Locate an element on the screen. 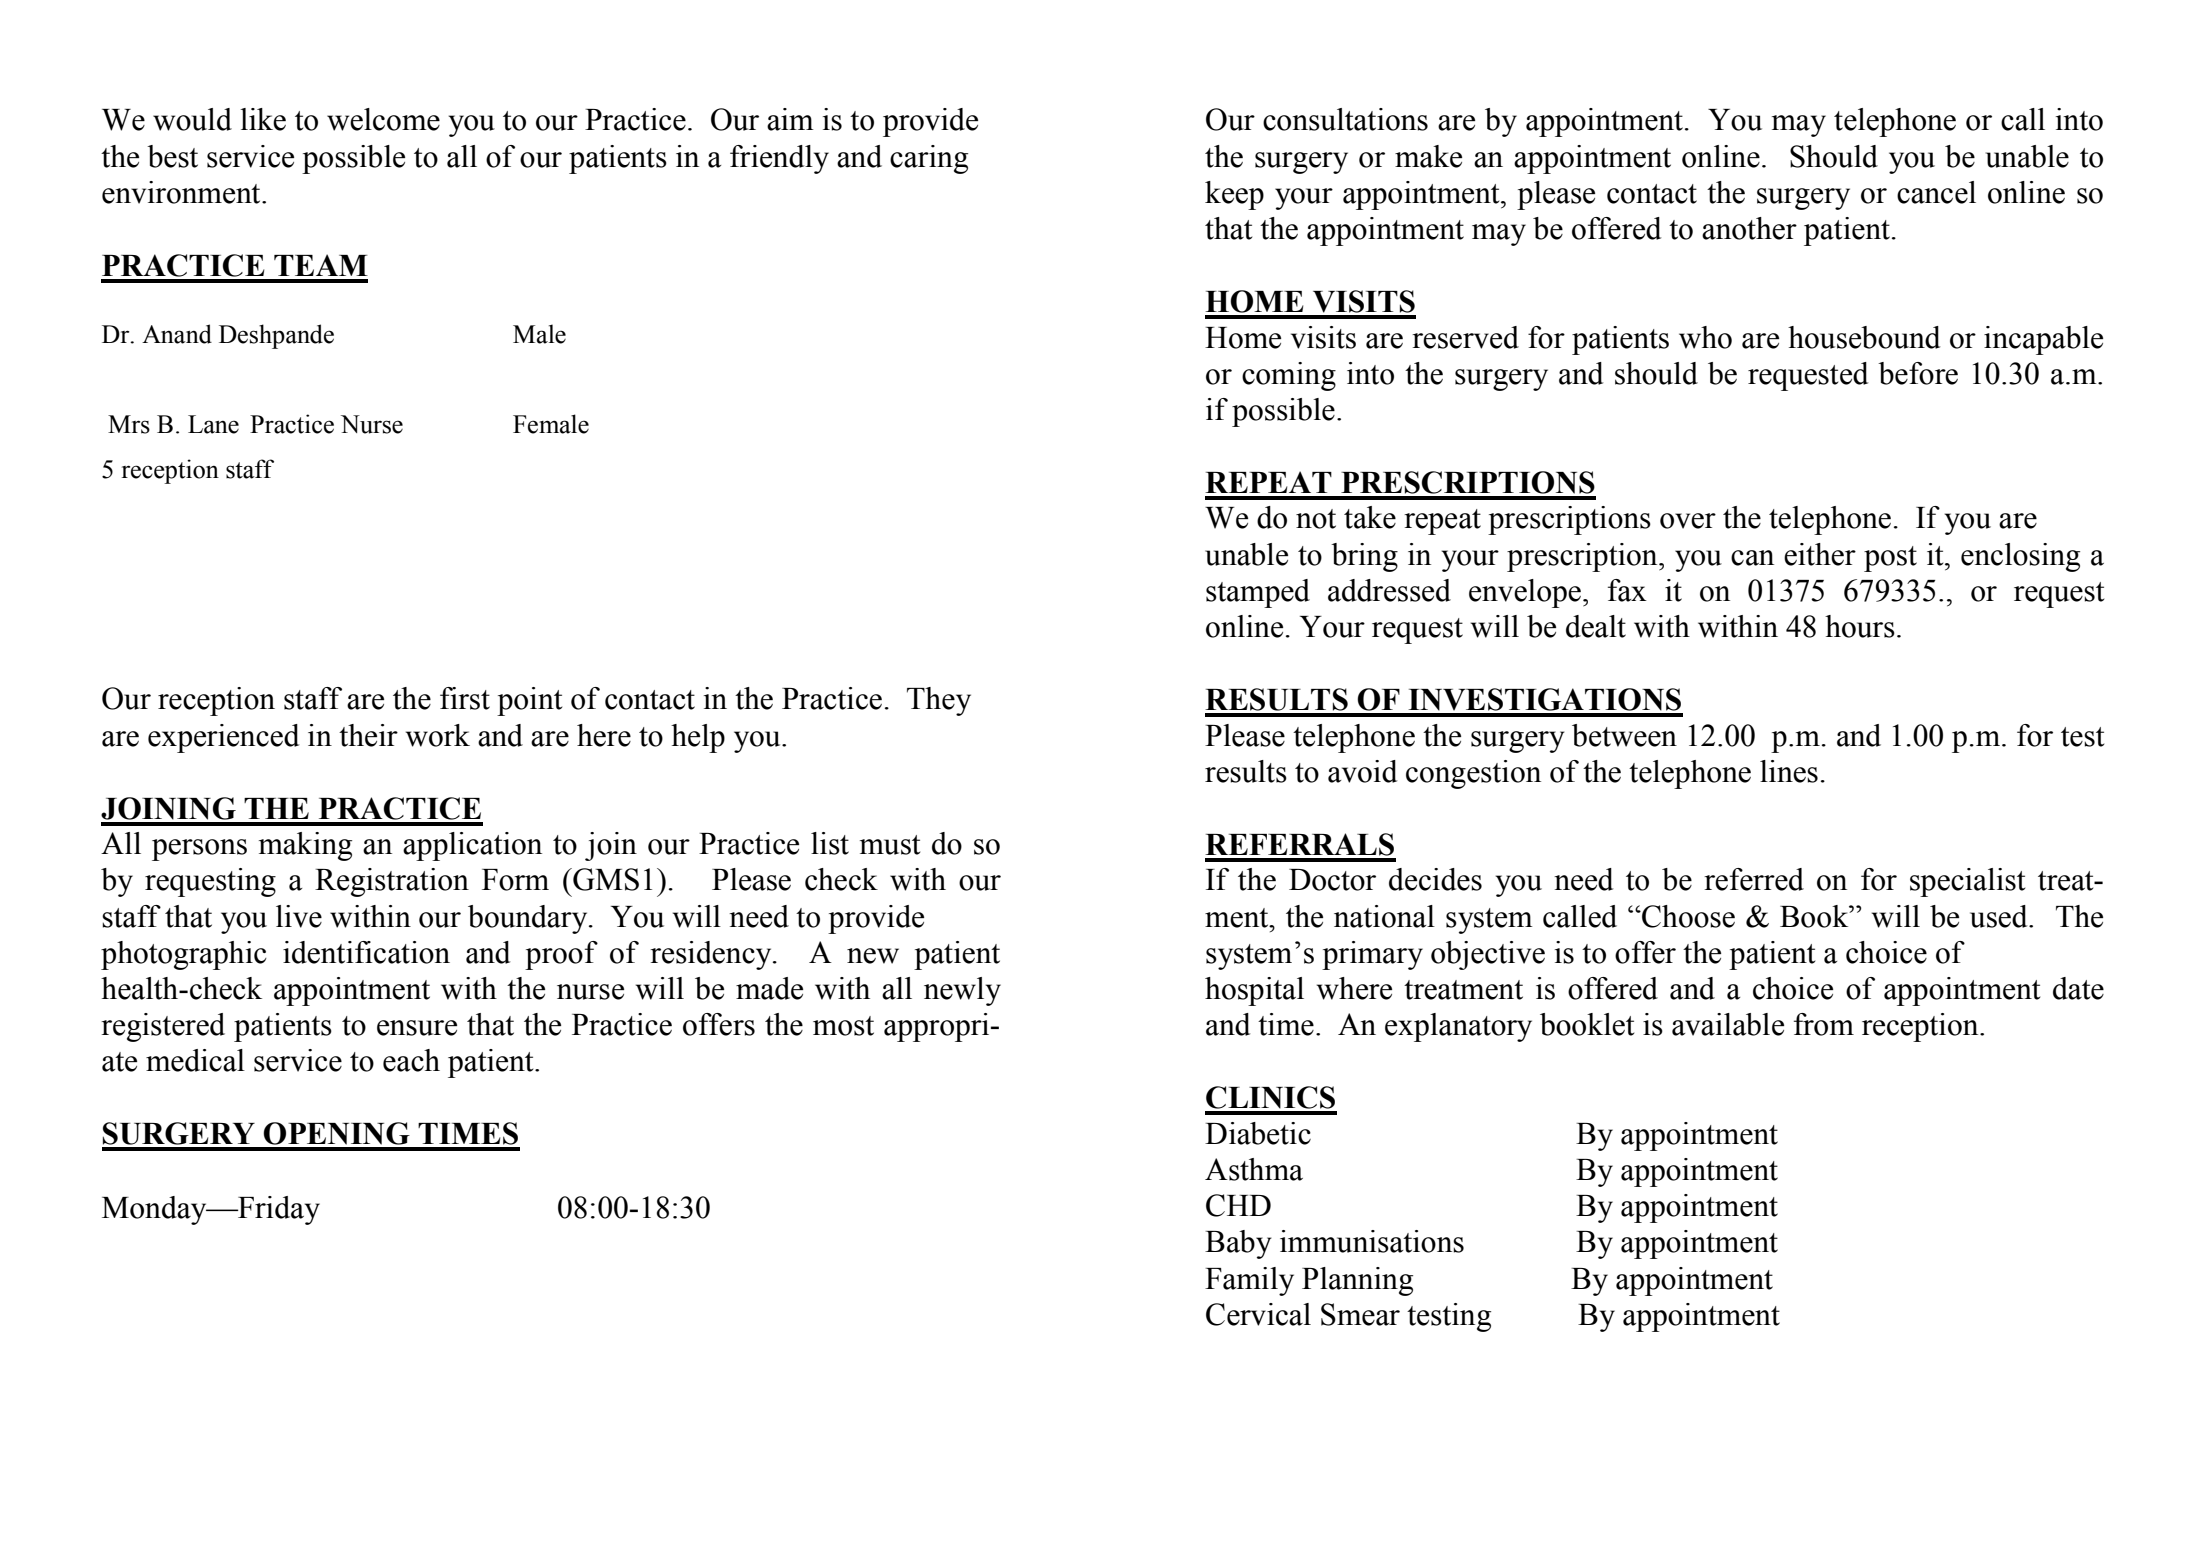 The width and height of the screenshot is (2207, 1561). caring is located at coordinates (929, 159).
